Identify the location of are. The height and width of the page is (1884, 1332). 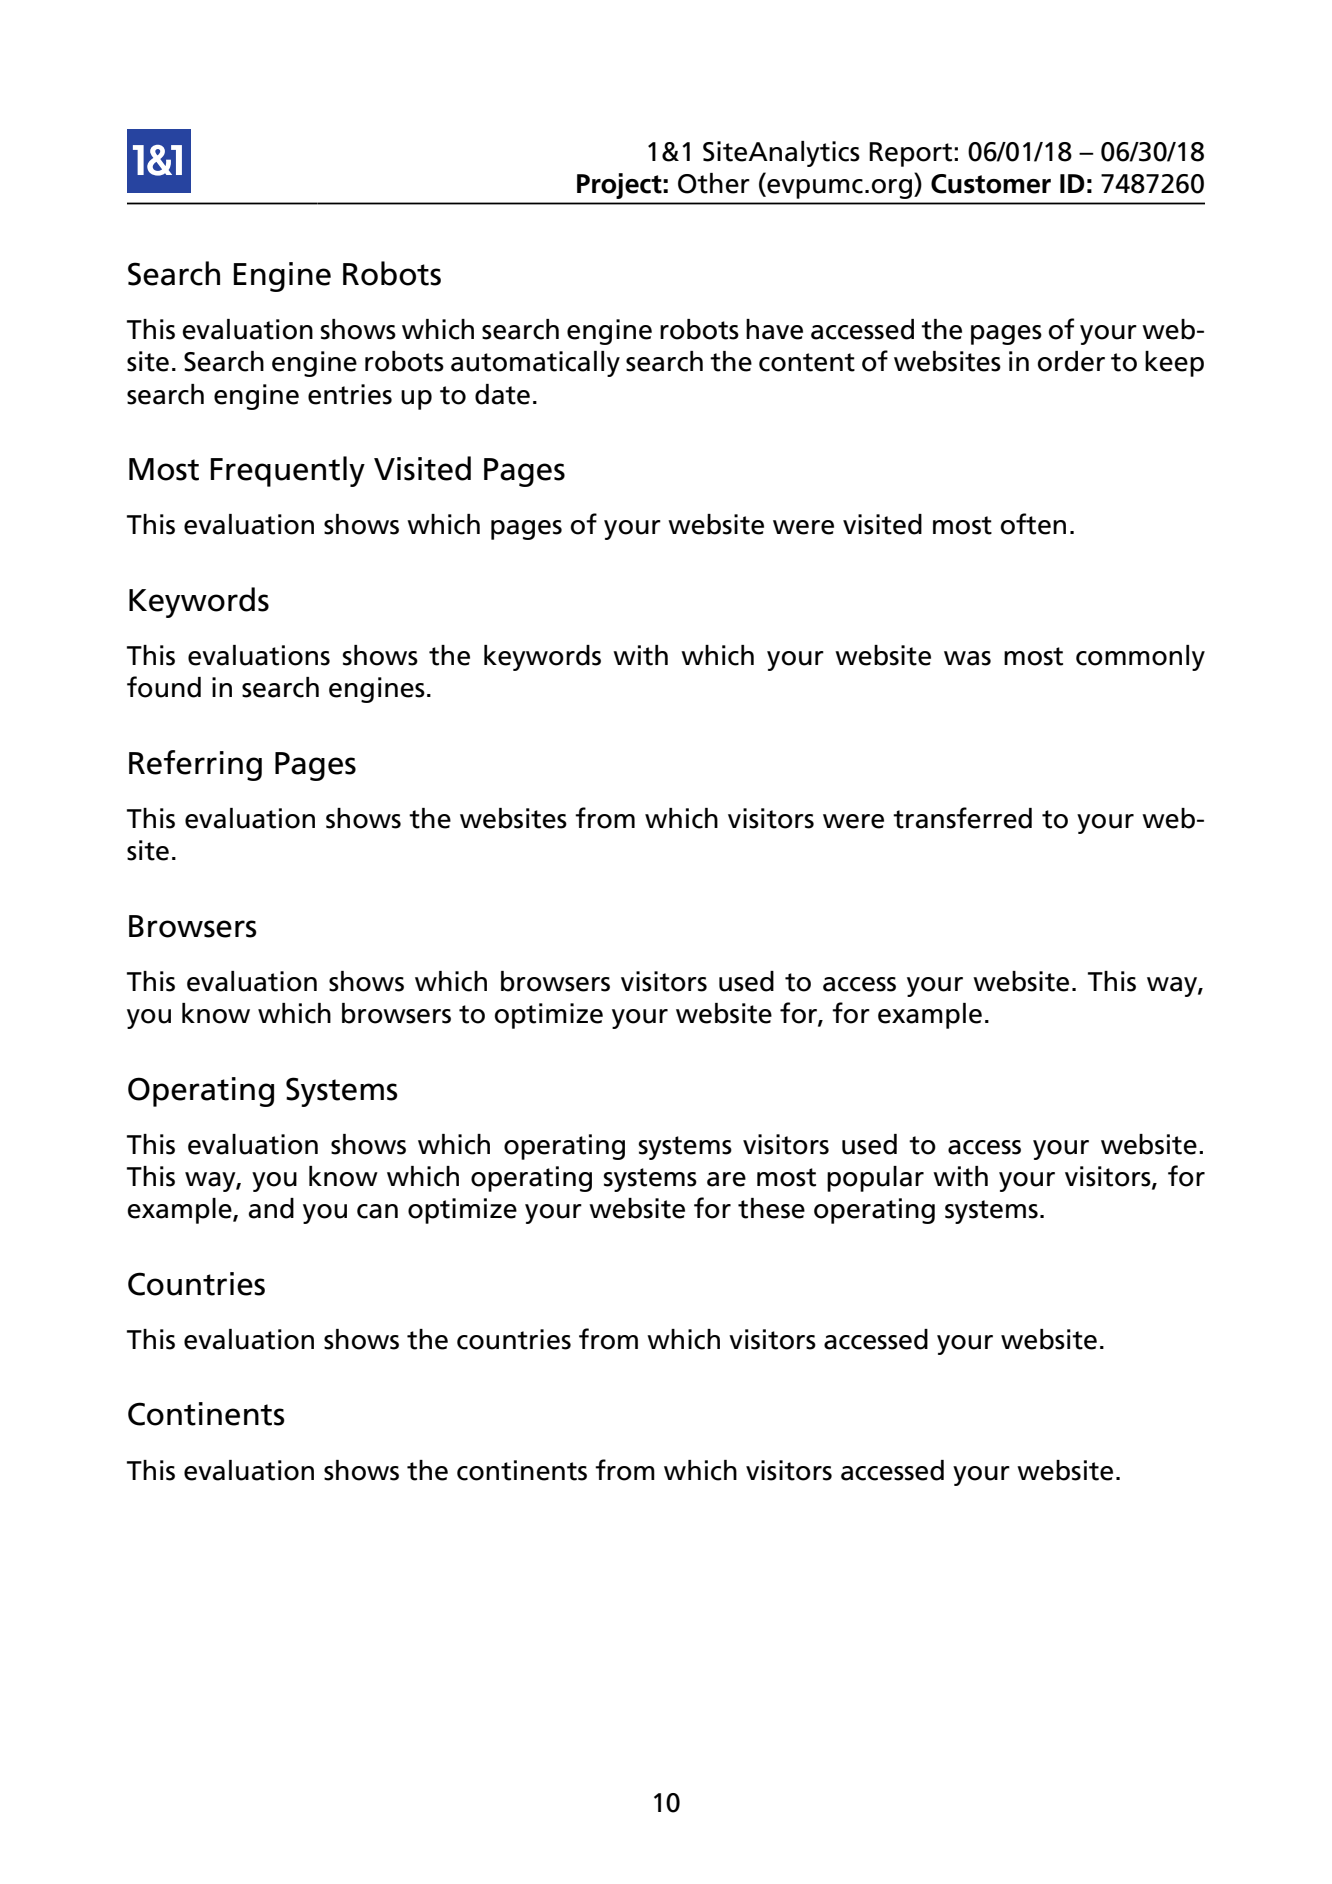
(726, 1179).
